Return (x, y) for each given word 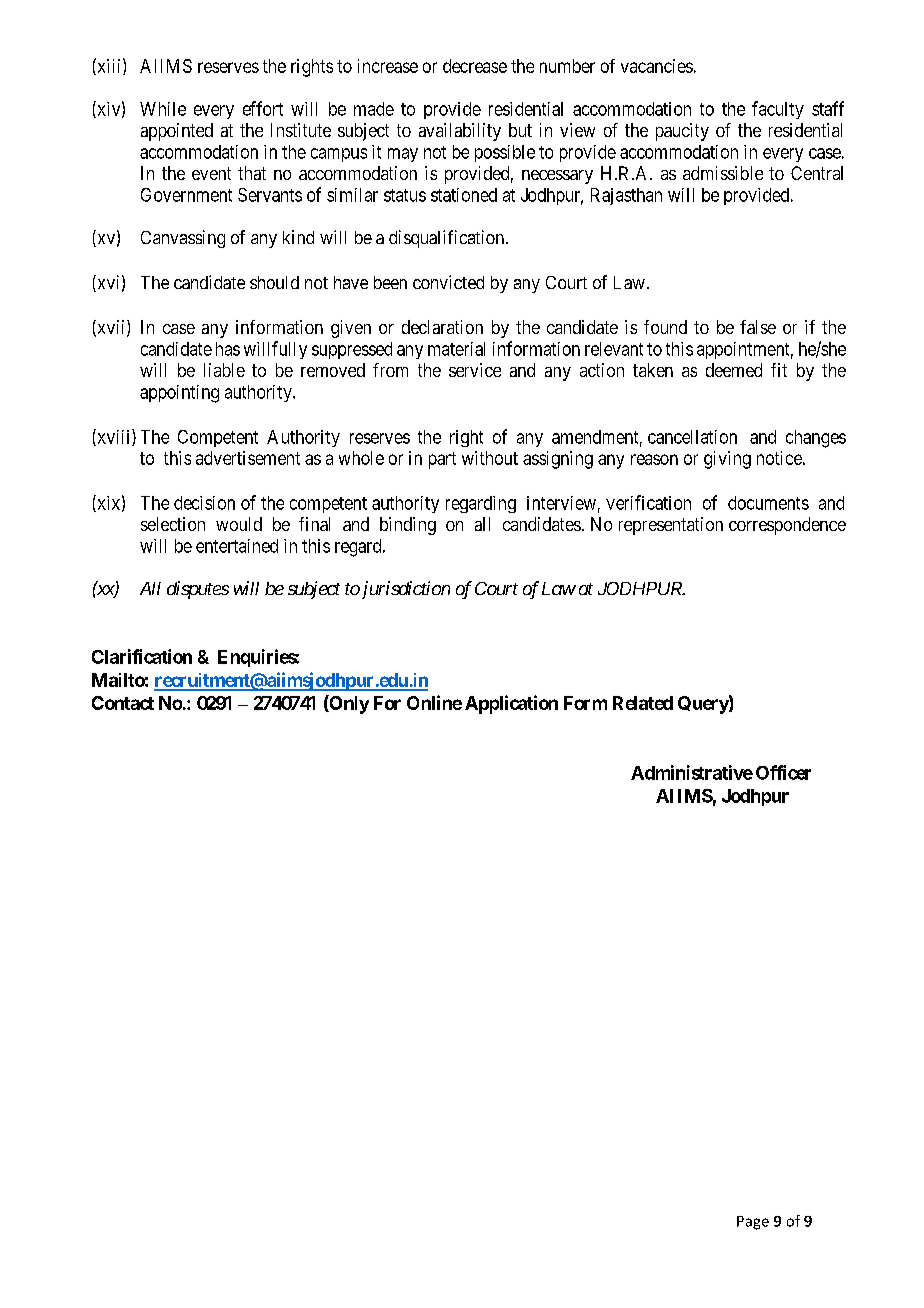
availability (460, 132)
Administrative (692, 772)
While (163, 109)
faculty (778, 110)
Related (643, 703)
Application (511, 704)
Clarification (142, 656)
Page (753, 1223)
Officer (783, 772)
